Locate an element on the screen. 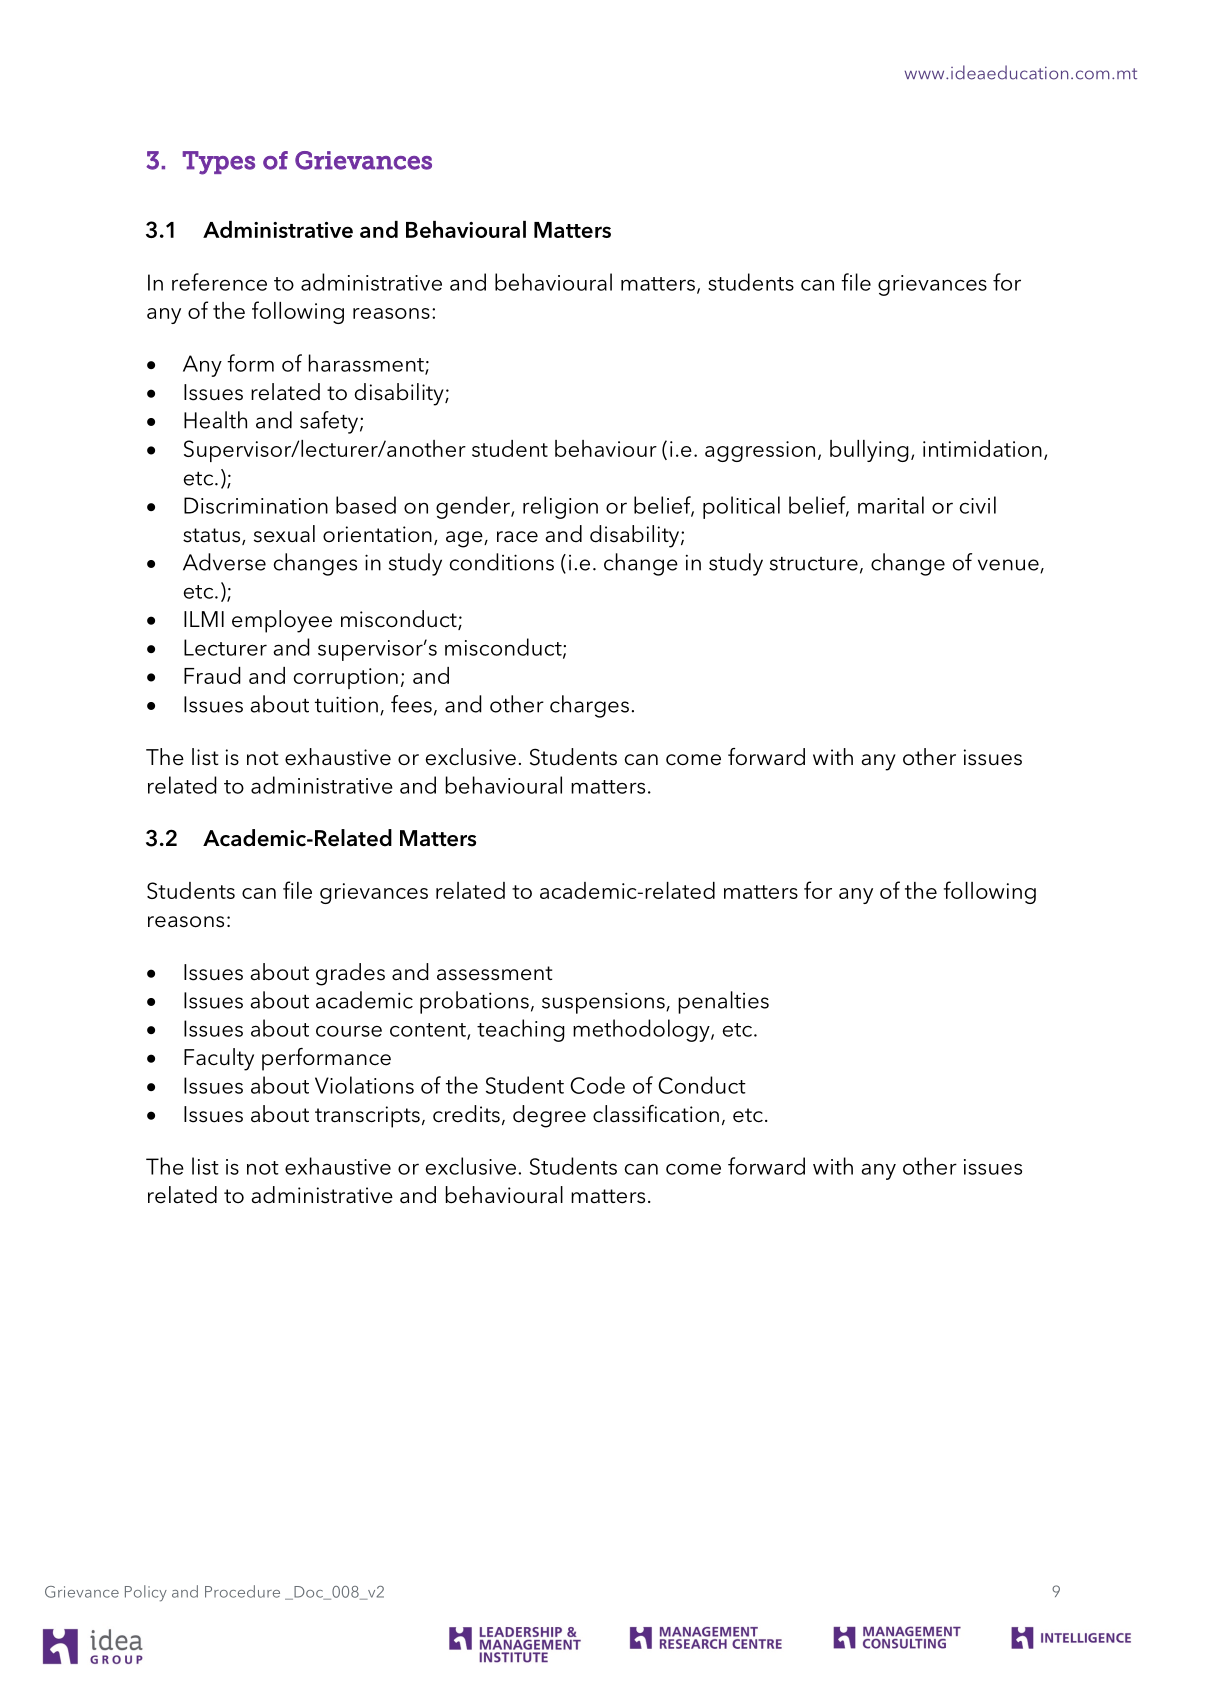  transcripts is located at coordinates (367, 1117).
